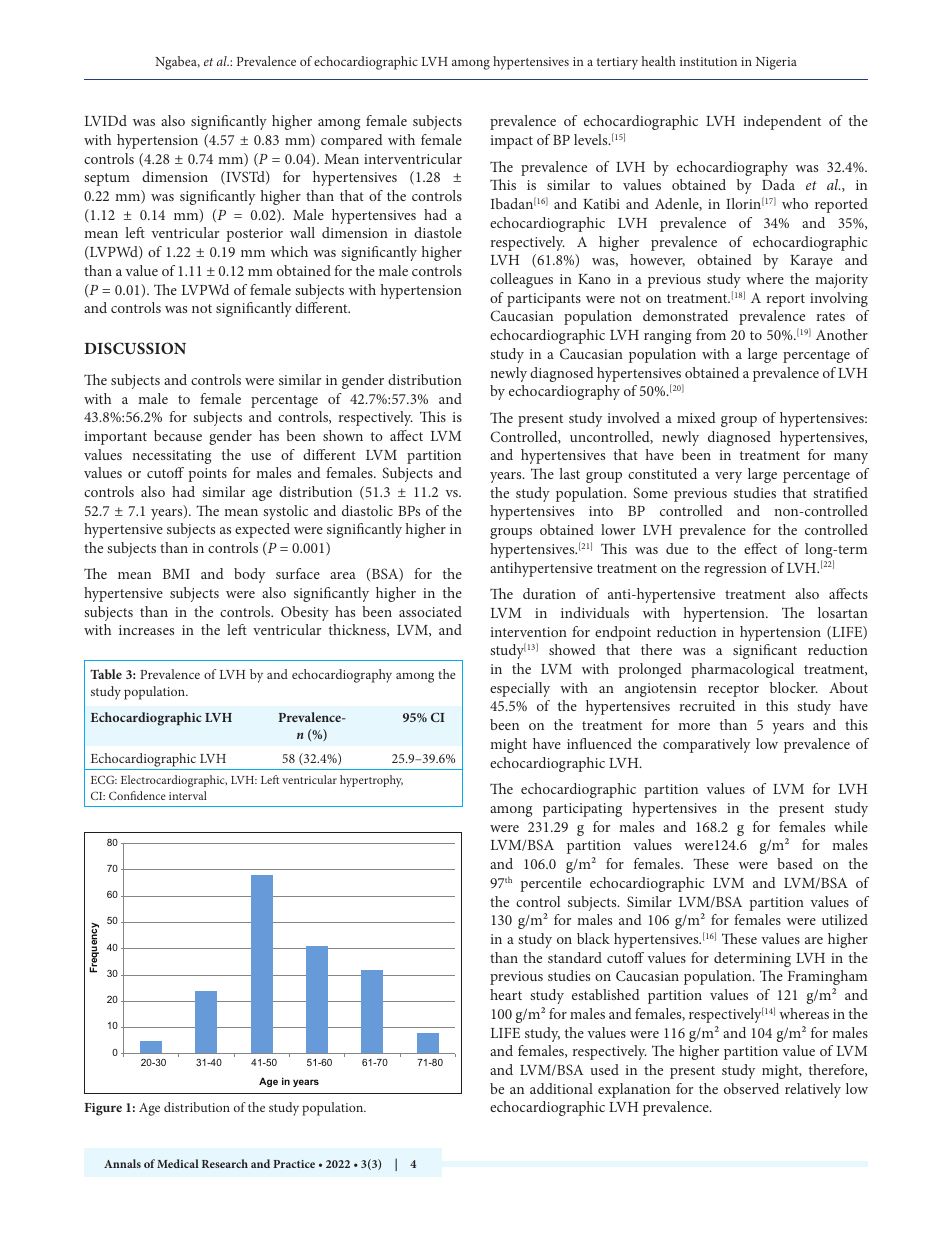  What do you see at coordinates (107, 179) in the screenshot?
I see `septum` at bounding box center [107, 179].
